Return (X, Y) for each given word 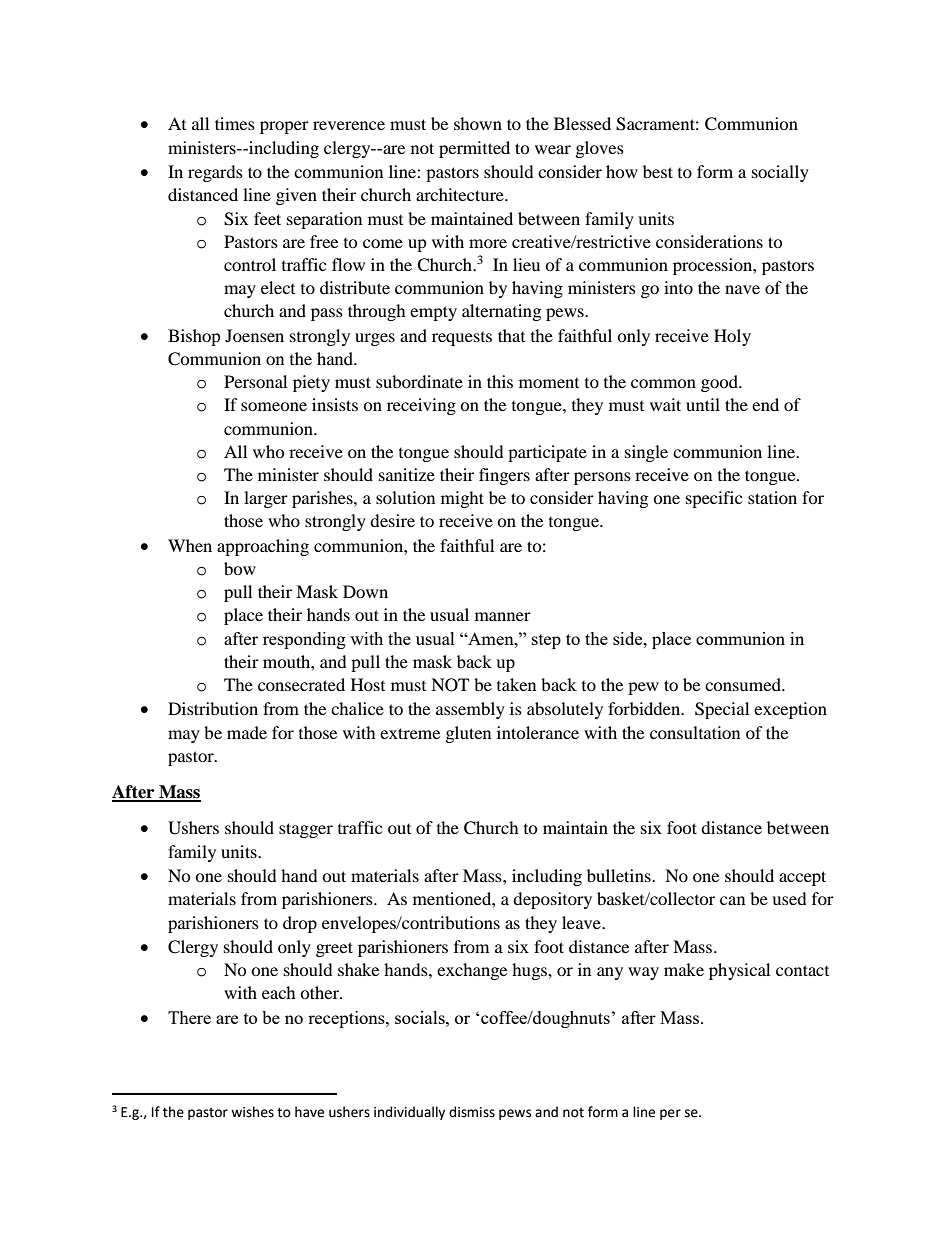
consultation (695, 732)
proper (284, 127)
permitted (474, 149)
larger (266, 499)
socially (780, 173)
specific (714, 499)
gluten (468, 734)
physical (739, 971)
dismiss (472, 1112)
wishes (252, 1112)
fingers (504, 476)
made (247, 732)
